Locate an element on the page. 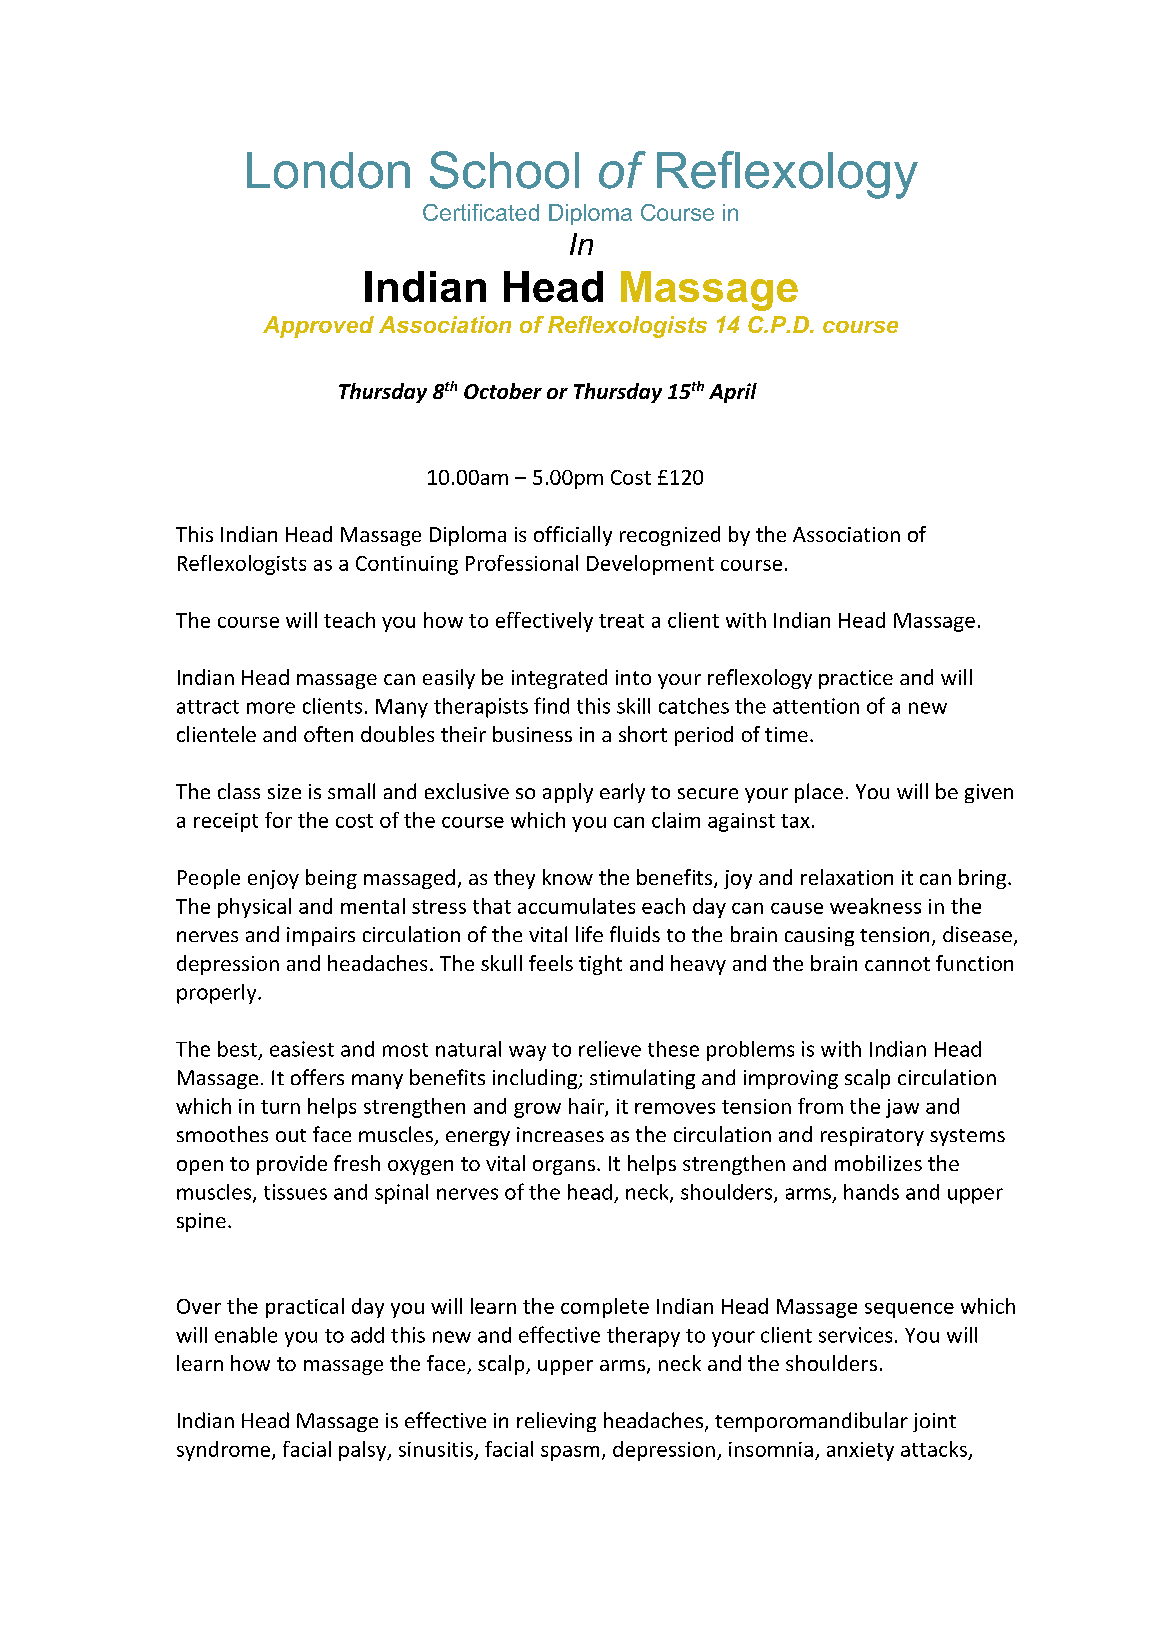 The height and width of the image is (1643, 1162). apply is located at coordinates (568, 793).
